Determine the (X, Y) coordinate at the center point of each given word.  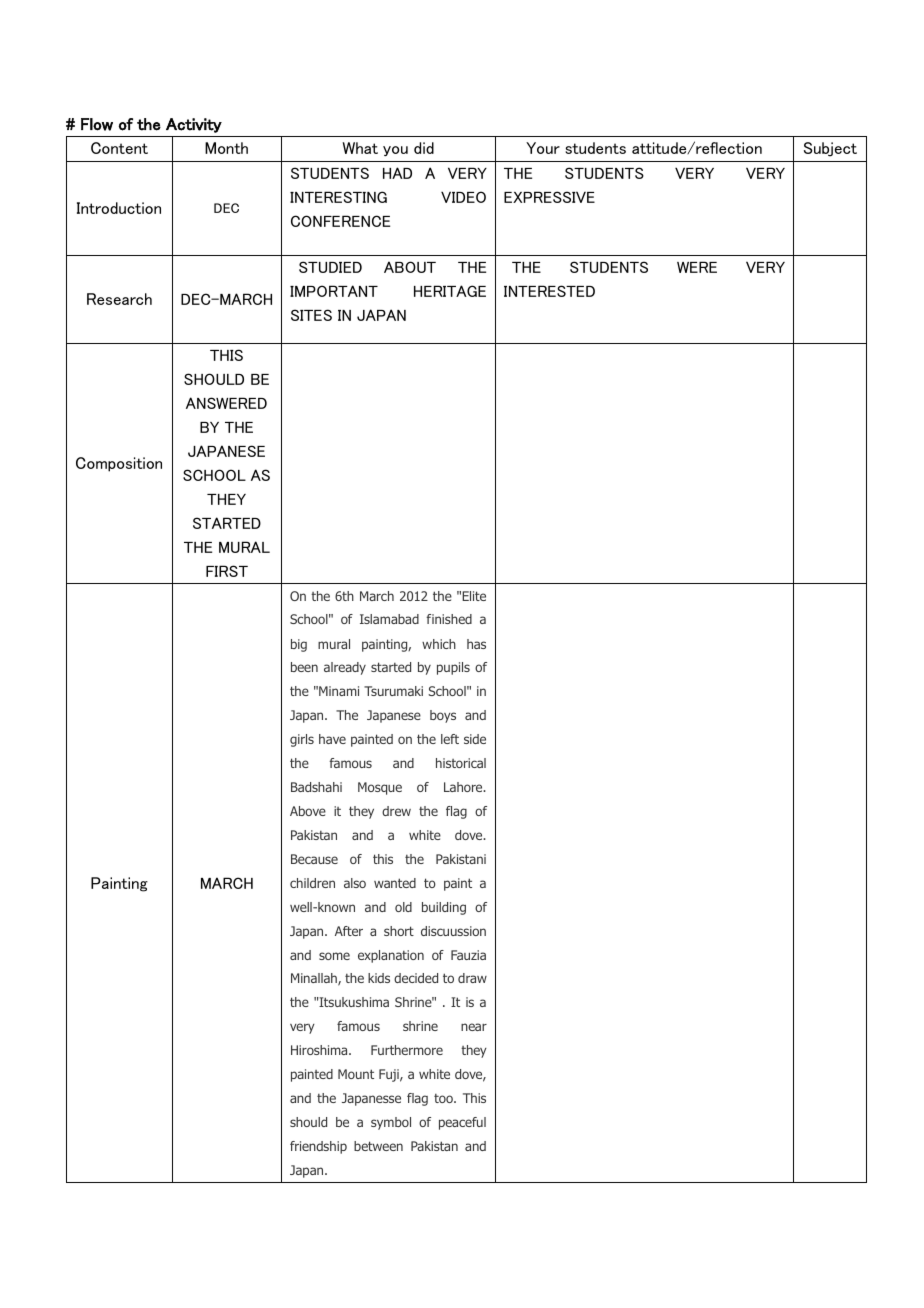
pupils (453, 668)
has (476, 644)
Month (226, 148)
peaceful (462, 1123)
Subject (830, 149)
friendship (318, 1147)
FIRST (227, 571)
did (424, 148)
